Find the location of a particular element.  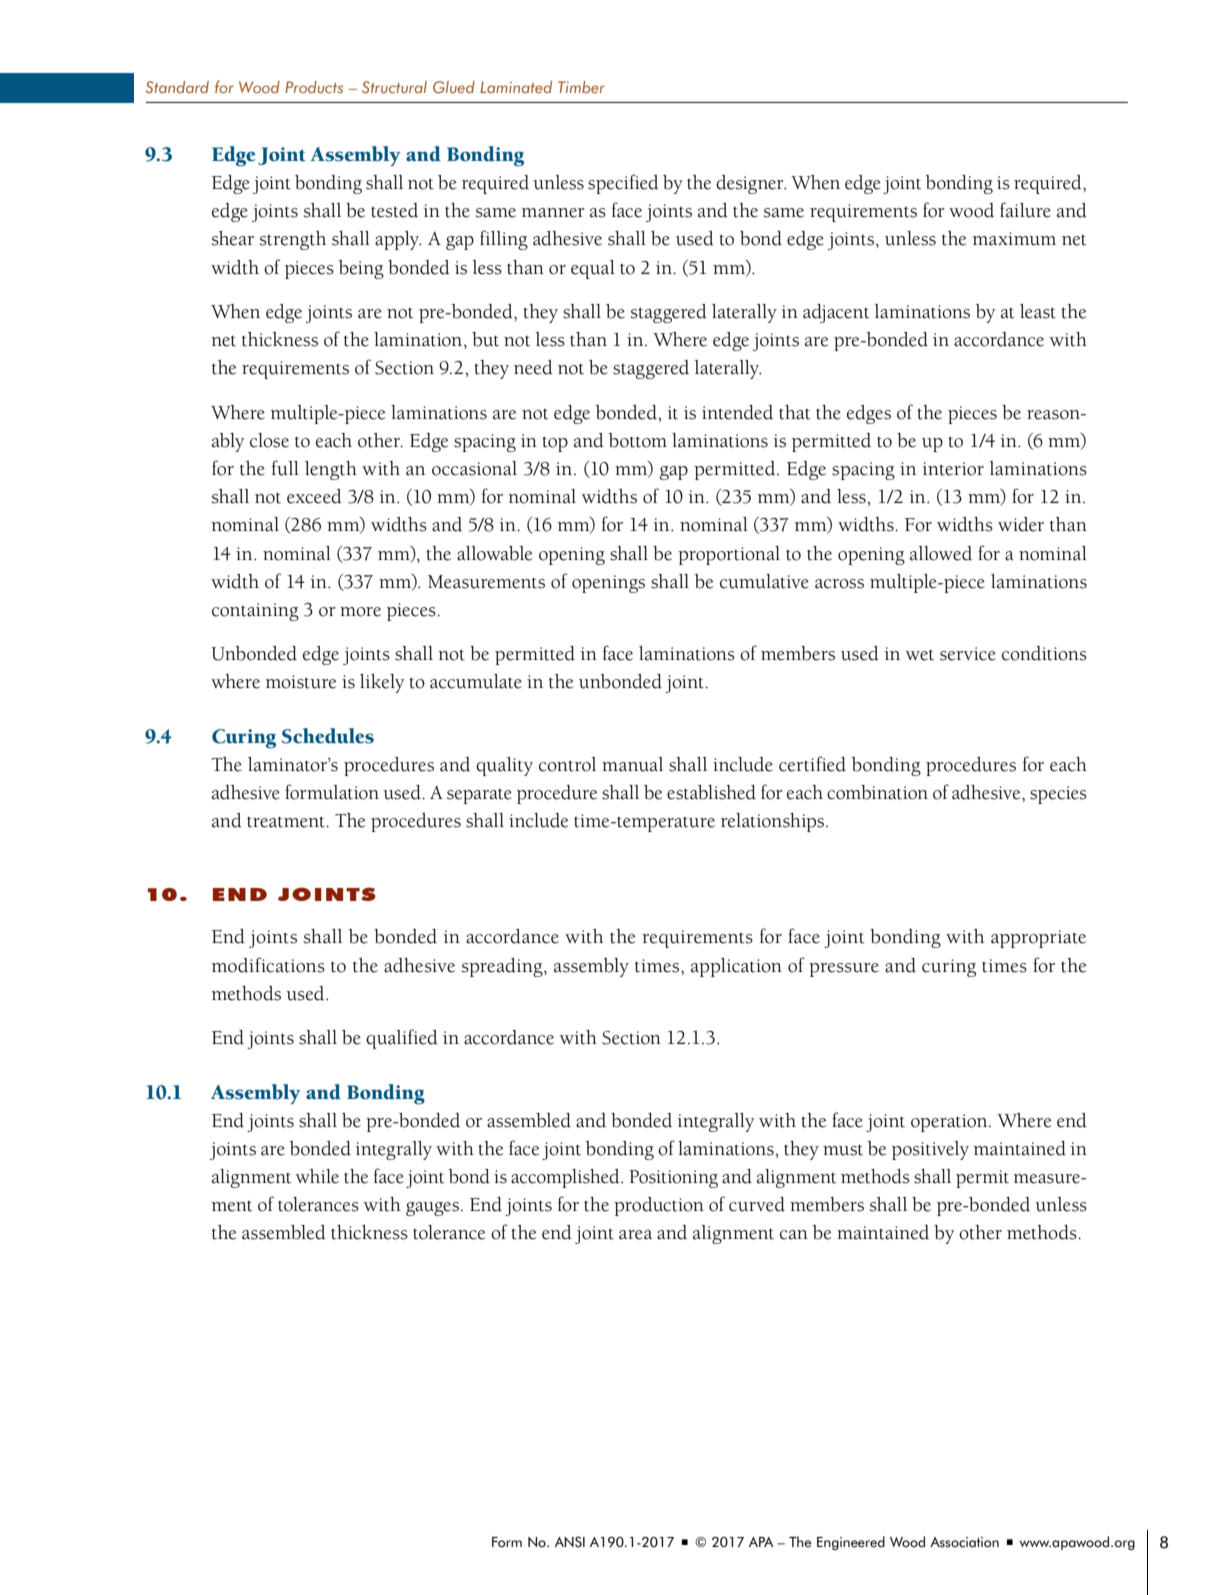

Products is located at coordinates (314, 87).
